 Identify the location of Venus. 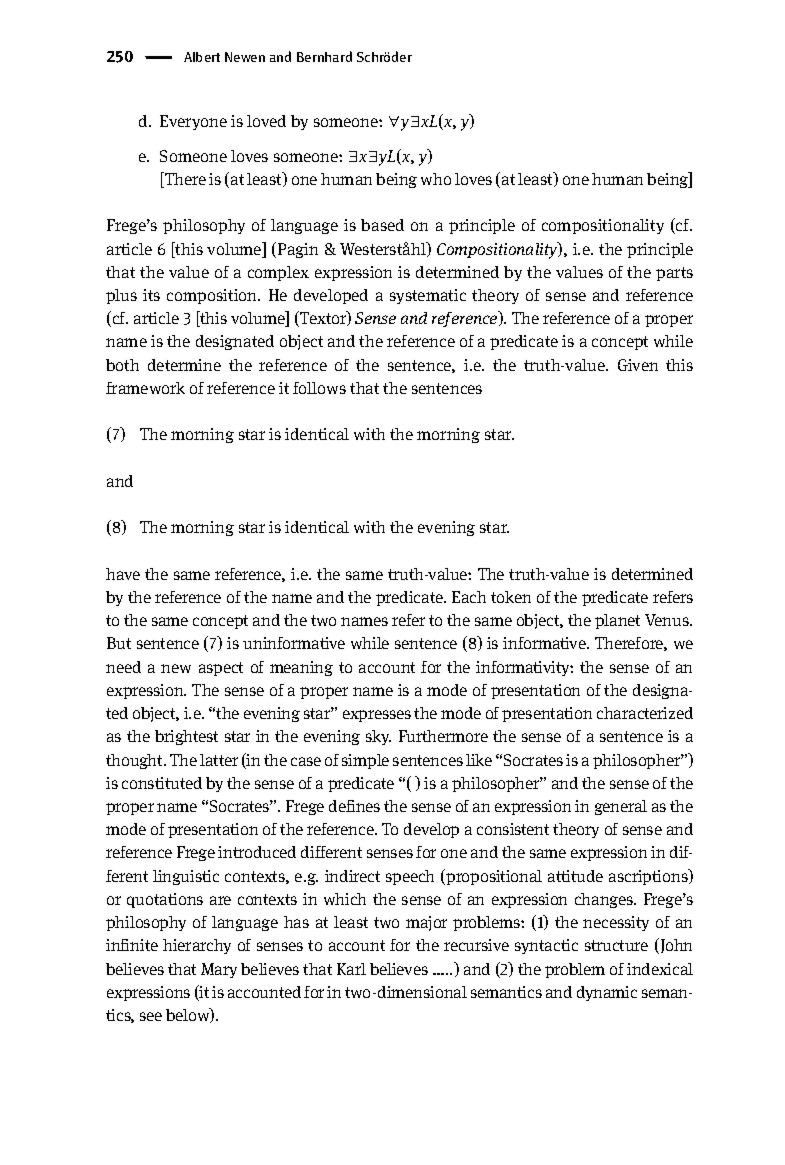
(668, 620).
